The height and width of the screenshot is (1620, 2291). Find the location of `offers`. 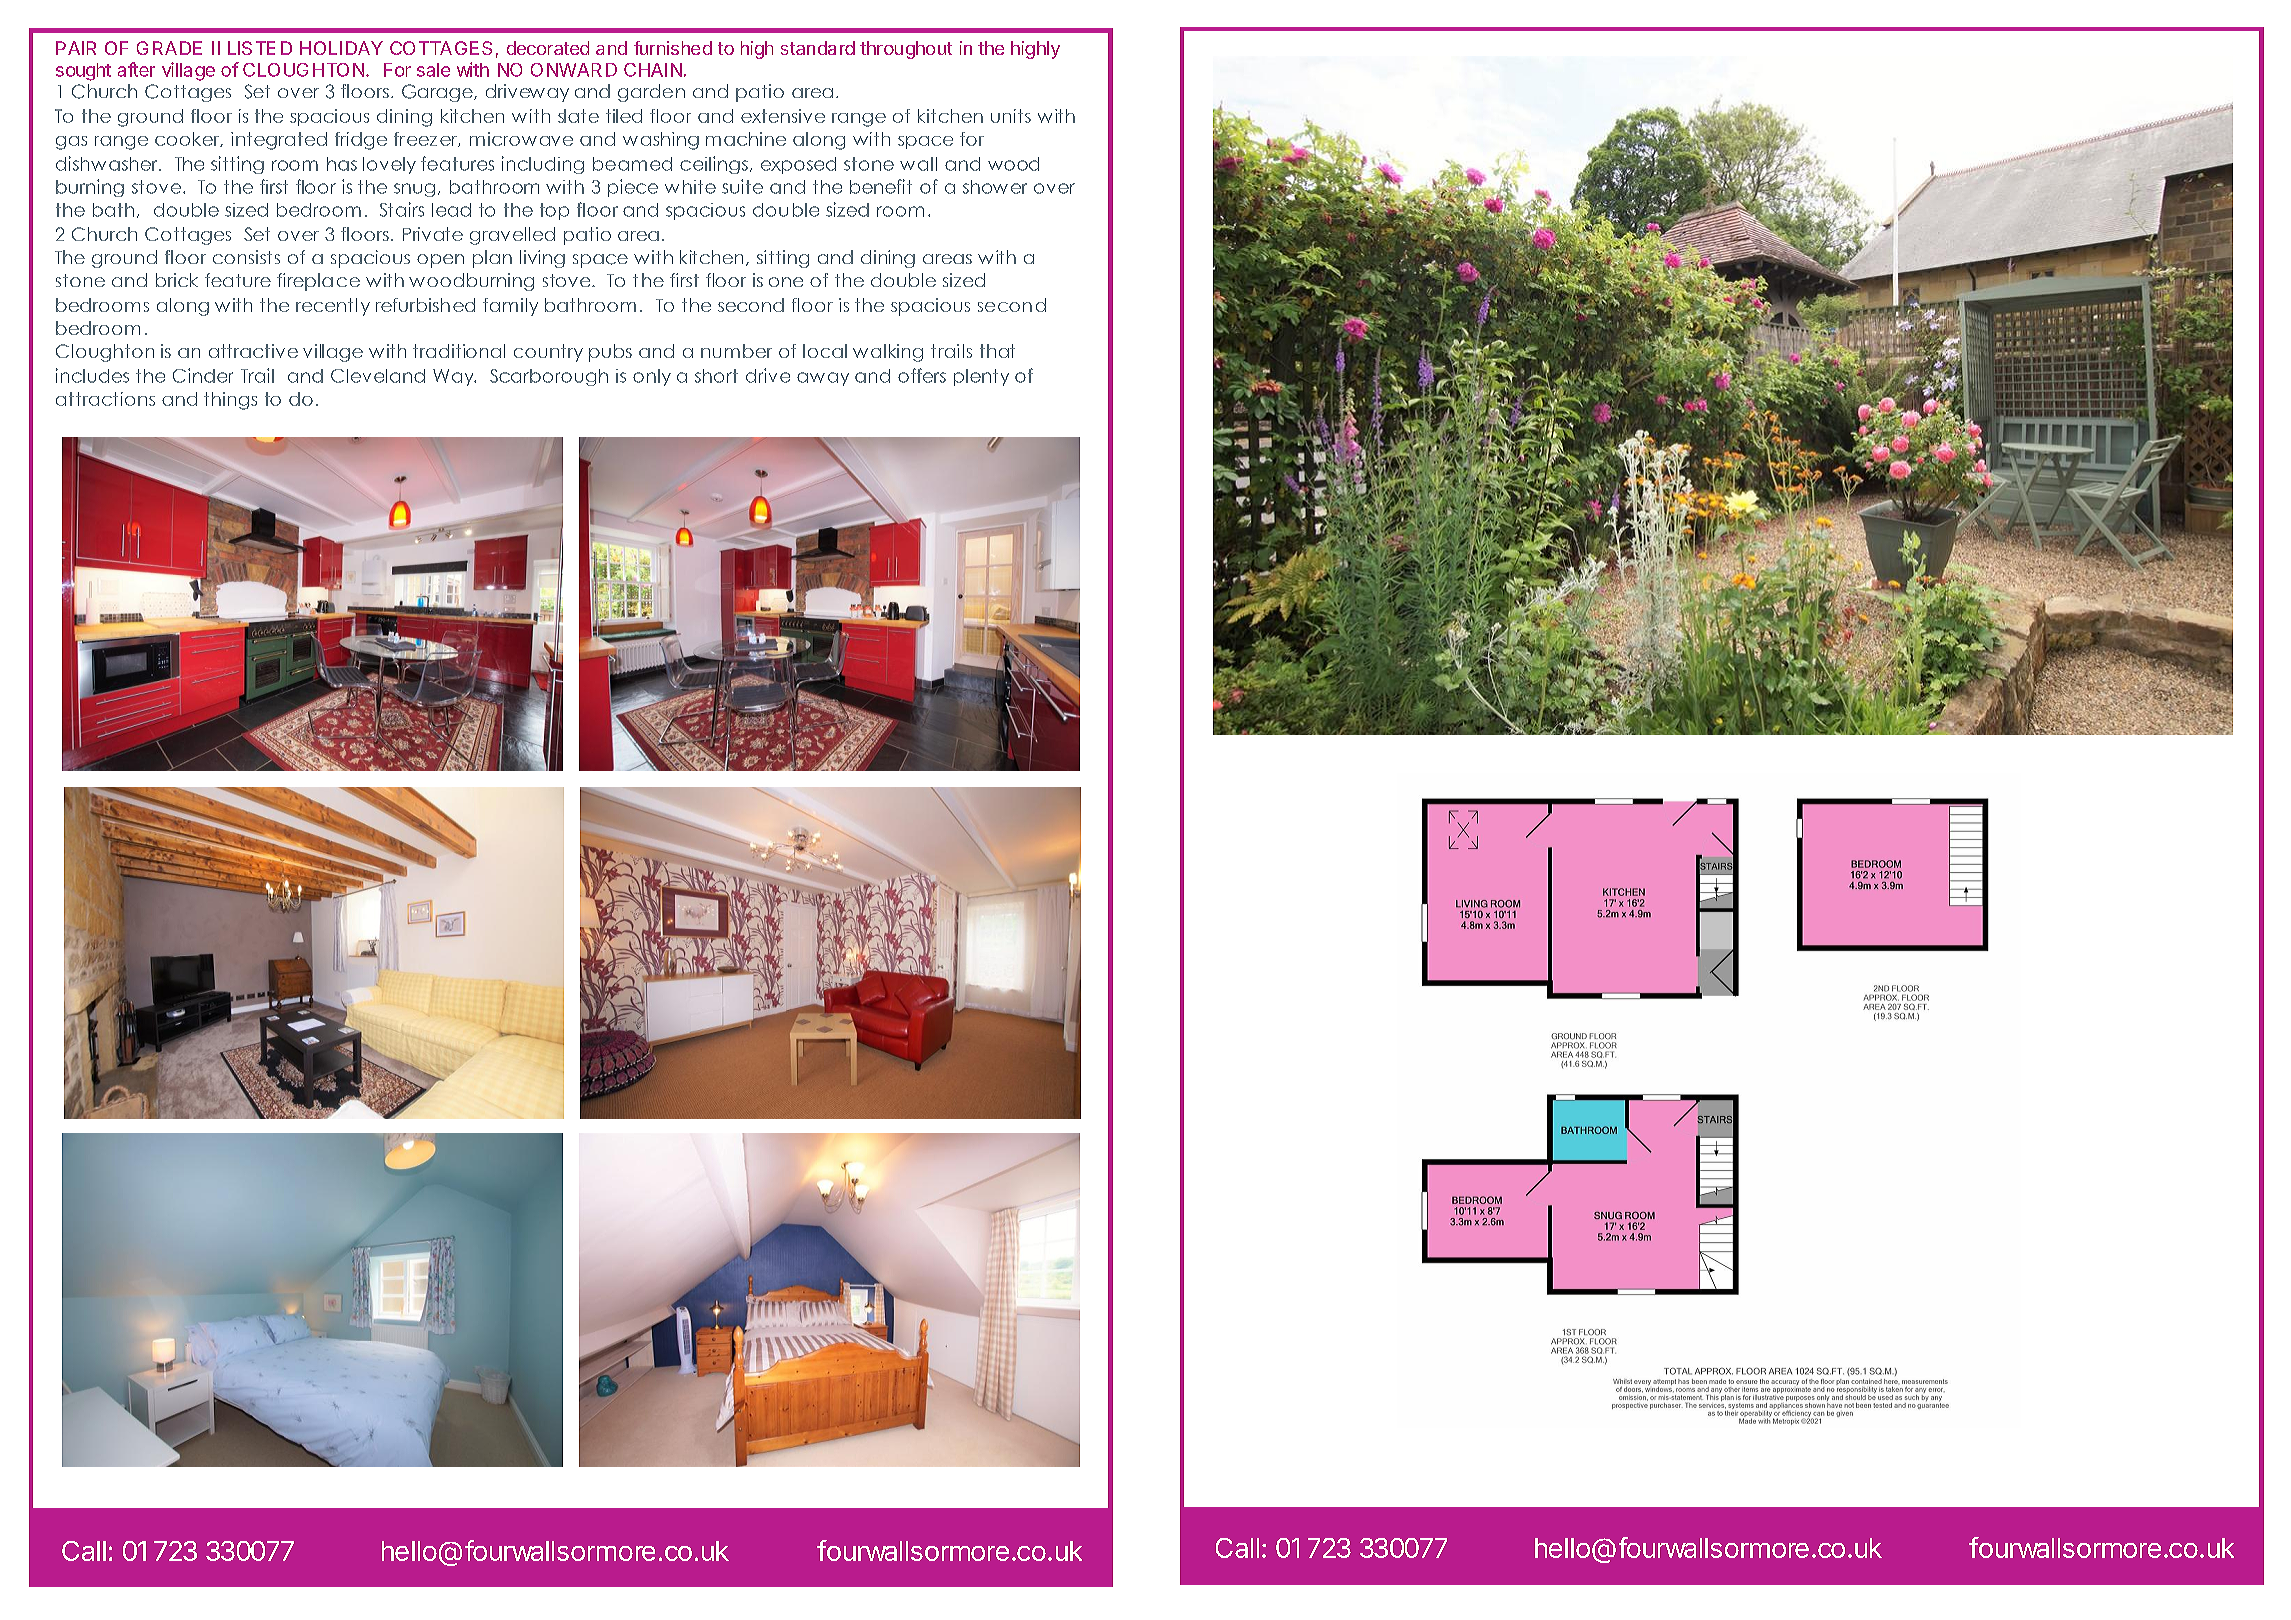

offers is located at coordinates (922, 375).
